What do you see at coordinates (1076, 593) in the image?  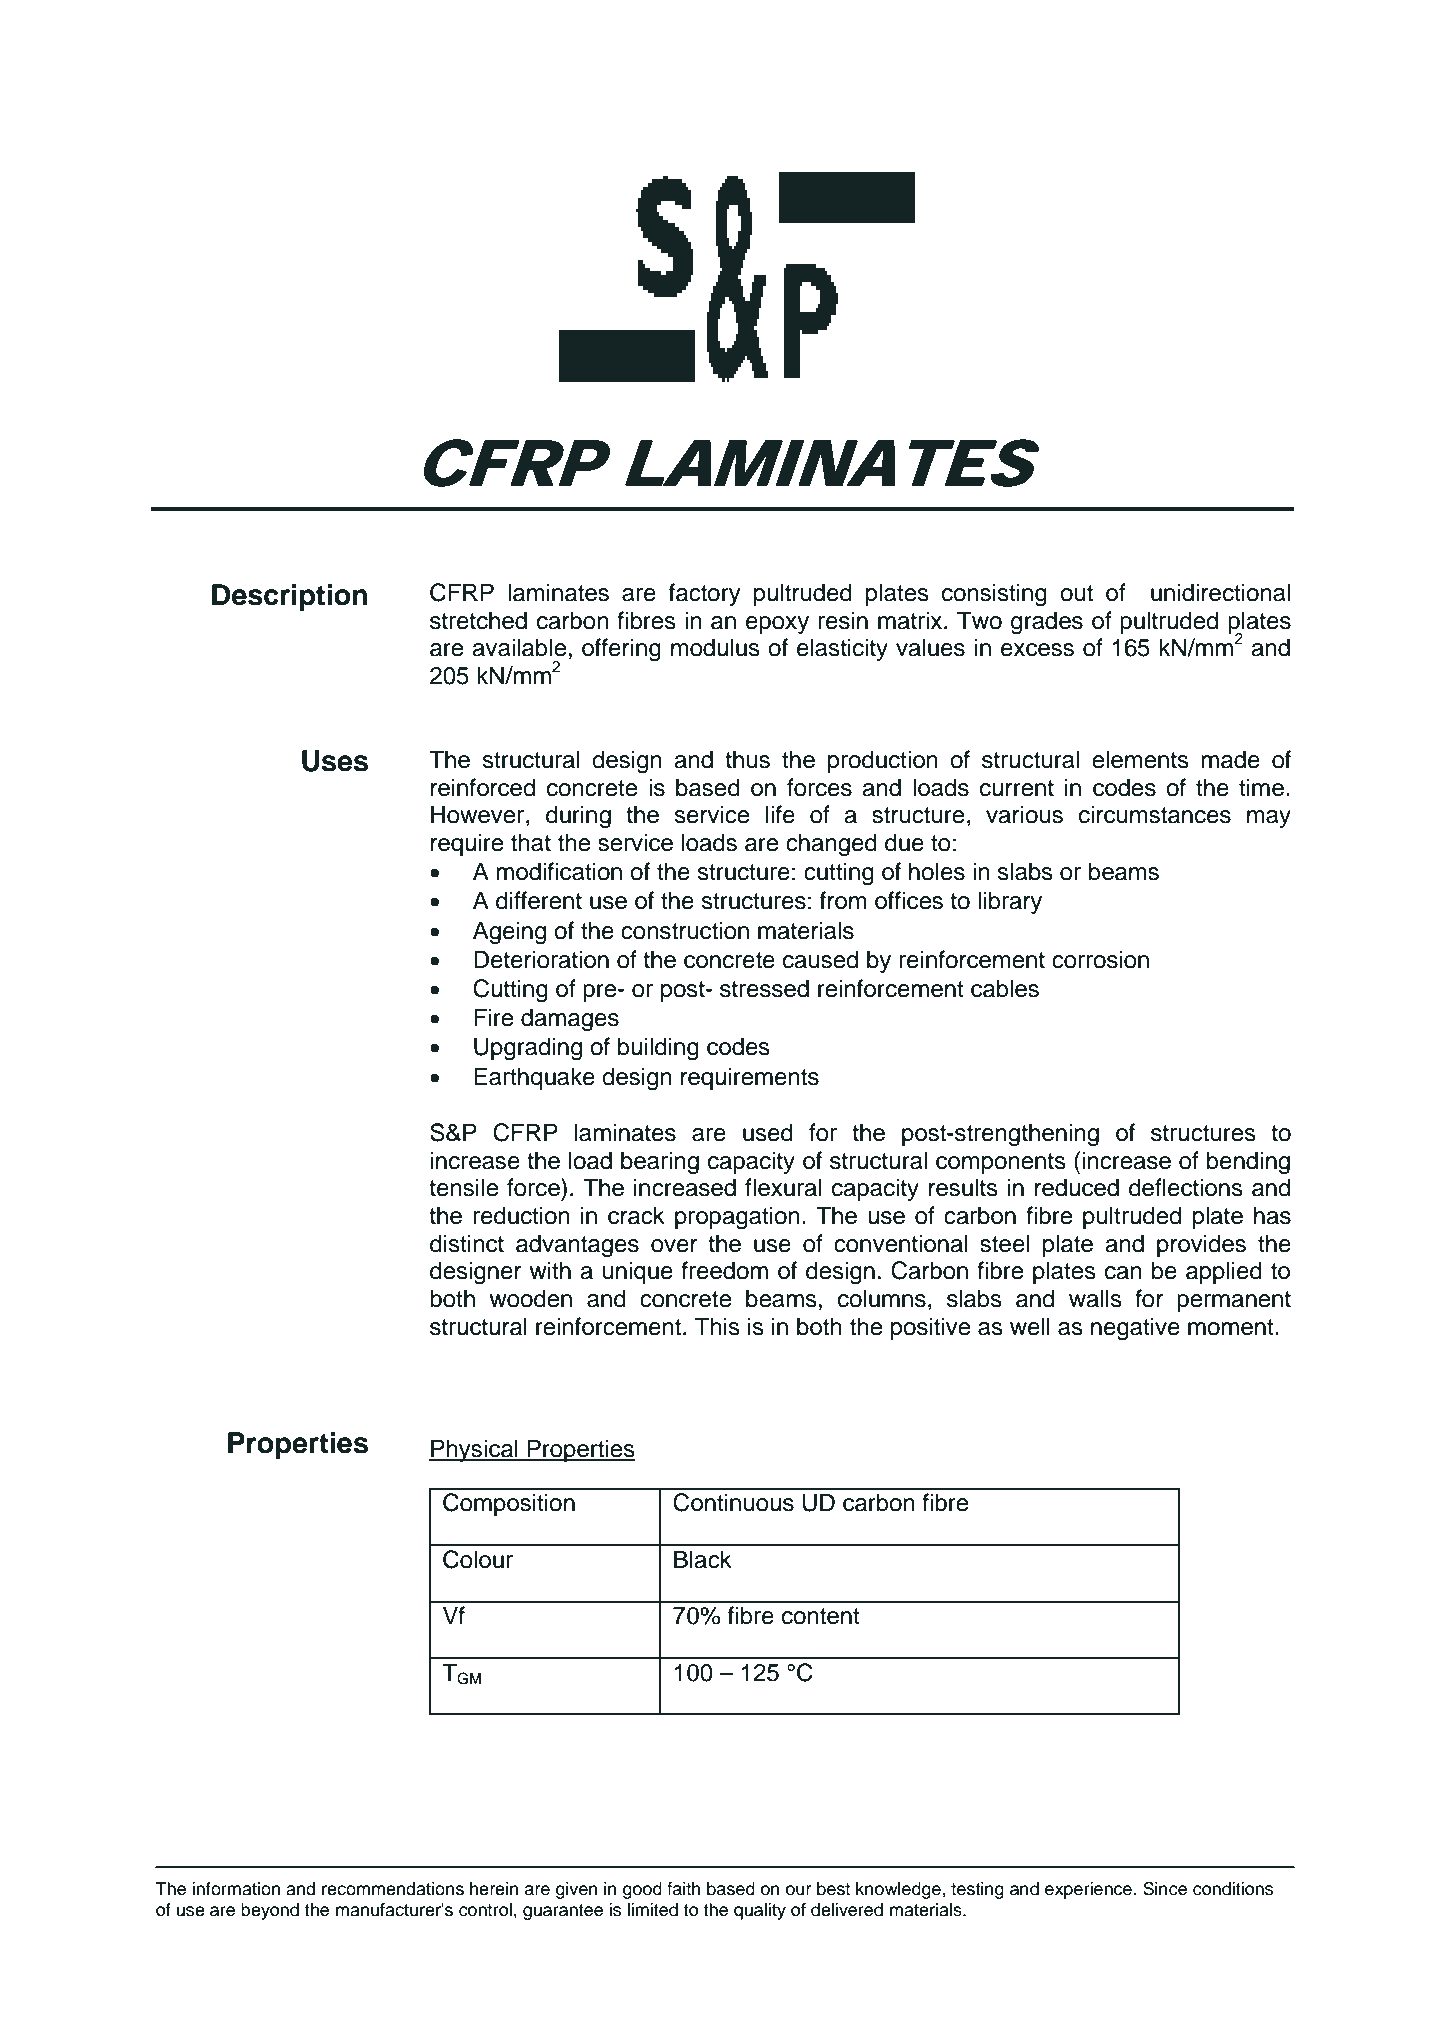 I see `out` at bounding box center [1076, 593].
